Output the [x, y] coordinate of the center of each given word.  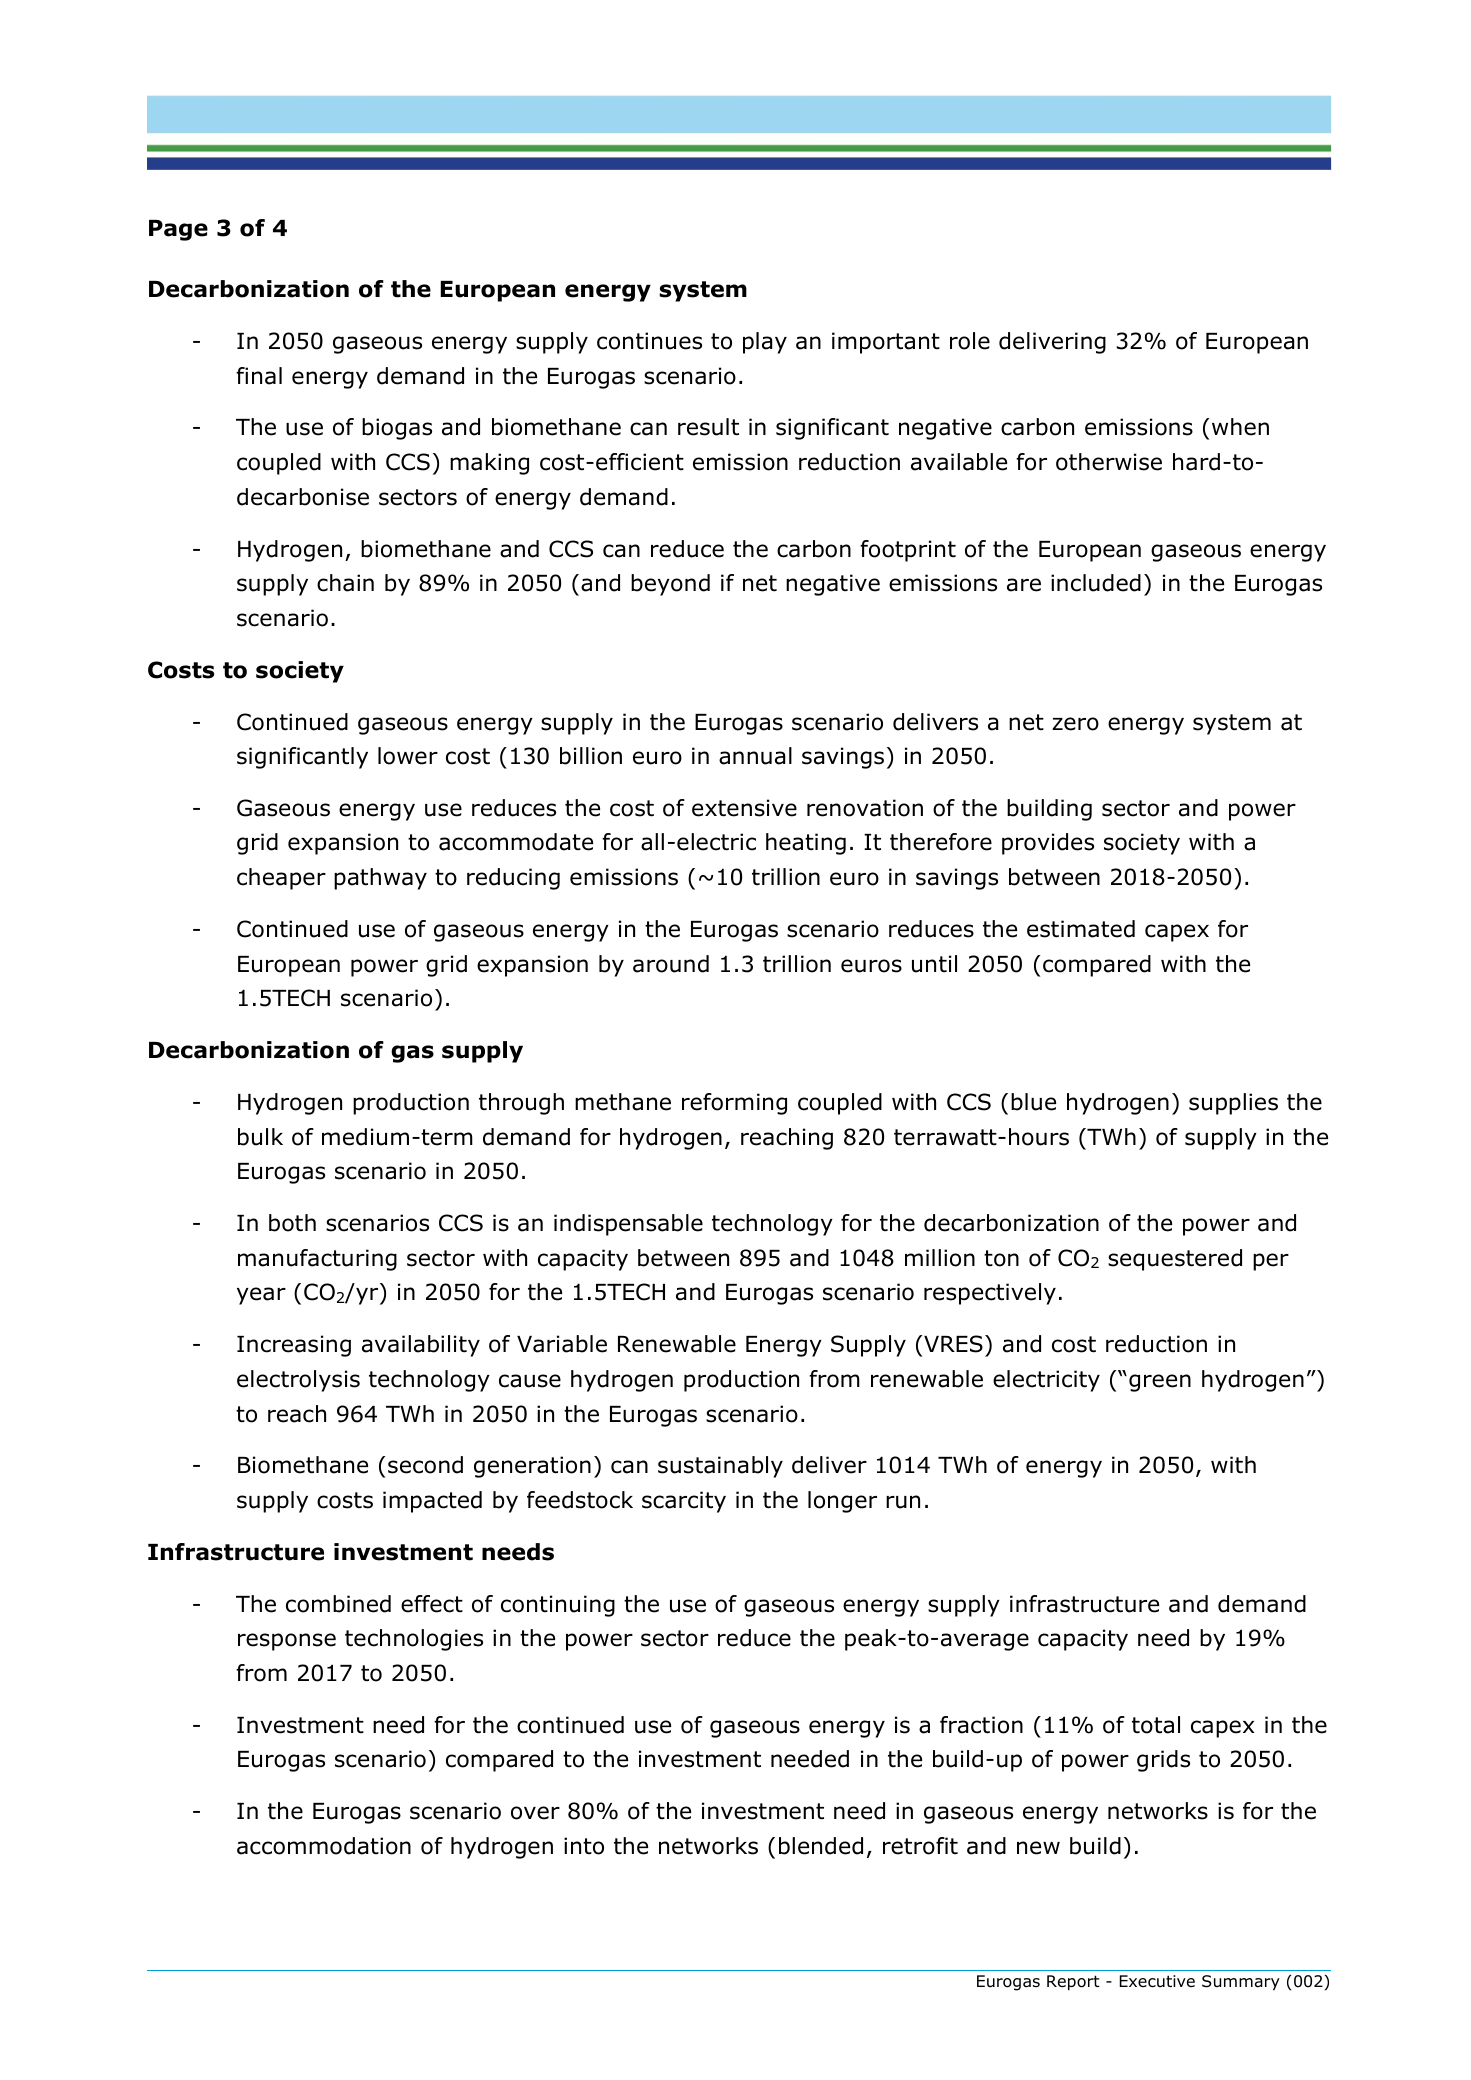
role [970, 341]
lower [408, 756]
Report [1073, 1983]
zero [1075, 724]
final [259, 376]
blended [821, 1846]
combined [338, 1604]
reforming [734, 1104]
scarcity [684, 1502]
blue [1033, 1102]
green [1160, 1383]
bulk [260, 1137]
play [765, 343]
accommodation [324, 1846]
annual [755, 756]
